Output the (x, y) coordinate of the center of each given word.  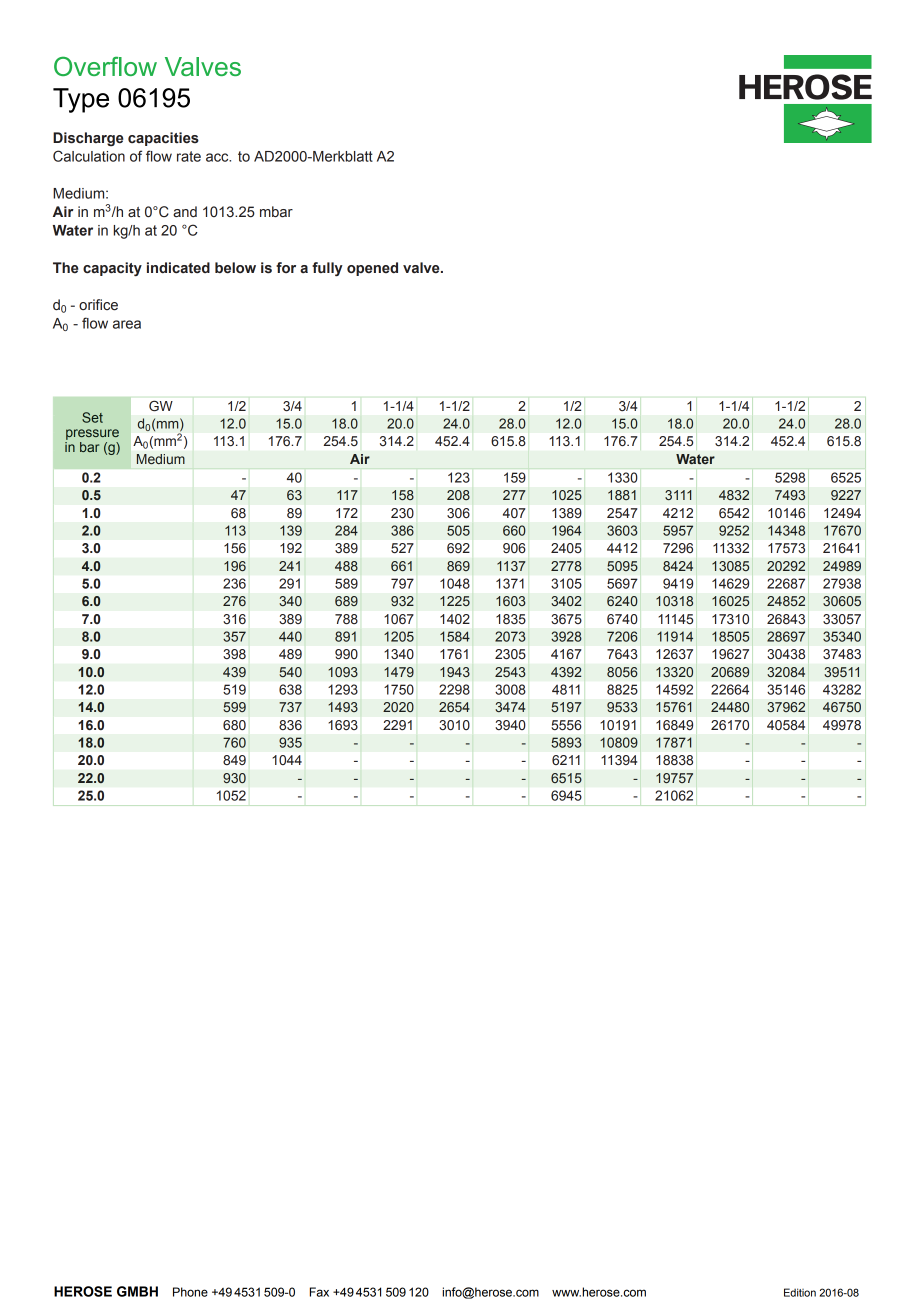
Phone (190, 1292)
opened (372, 269)
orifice (98, 305)
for (286, 267)
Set (92, 417)
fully (327, 269)
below (235, 268)
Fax (319, 1292)
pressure (92, 434)
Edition (800, 1292)
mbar (276, 212)
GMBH (137, 1291)
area (127, 324)
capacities (163, 139)
